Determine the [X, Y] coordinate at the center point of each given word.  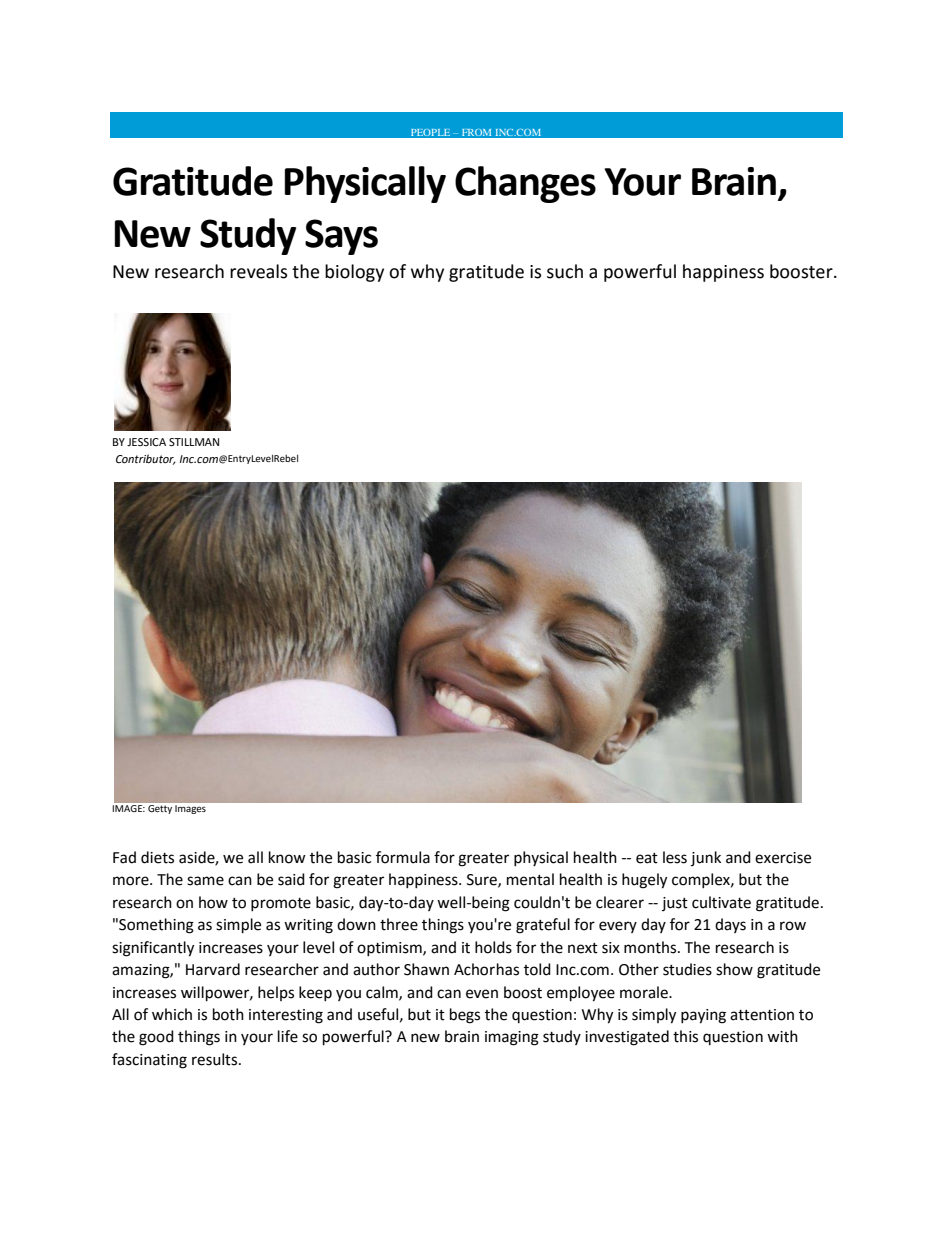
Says [341, 237]
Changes [525, 184]
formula [403, 857]
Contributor [146, 459]
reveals [258, 271]
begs [465, 1016]
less [675, 857]
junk [706, 858]
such [565, 271]
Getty [160, 809]
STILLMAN [194, 442]
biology [354, 273]
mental [530, 879]
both [228, 1014]
